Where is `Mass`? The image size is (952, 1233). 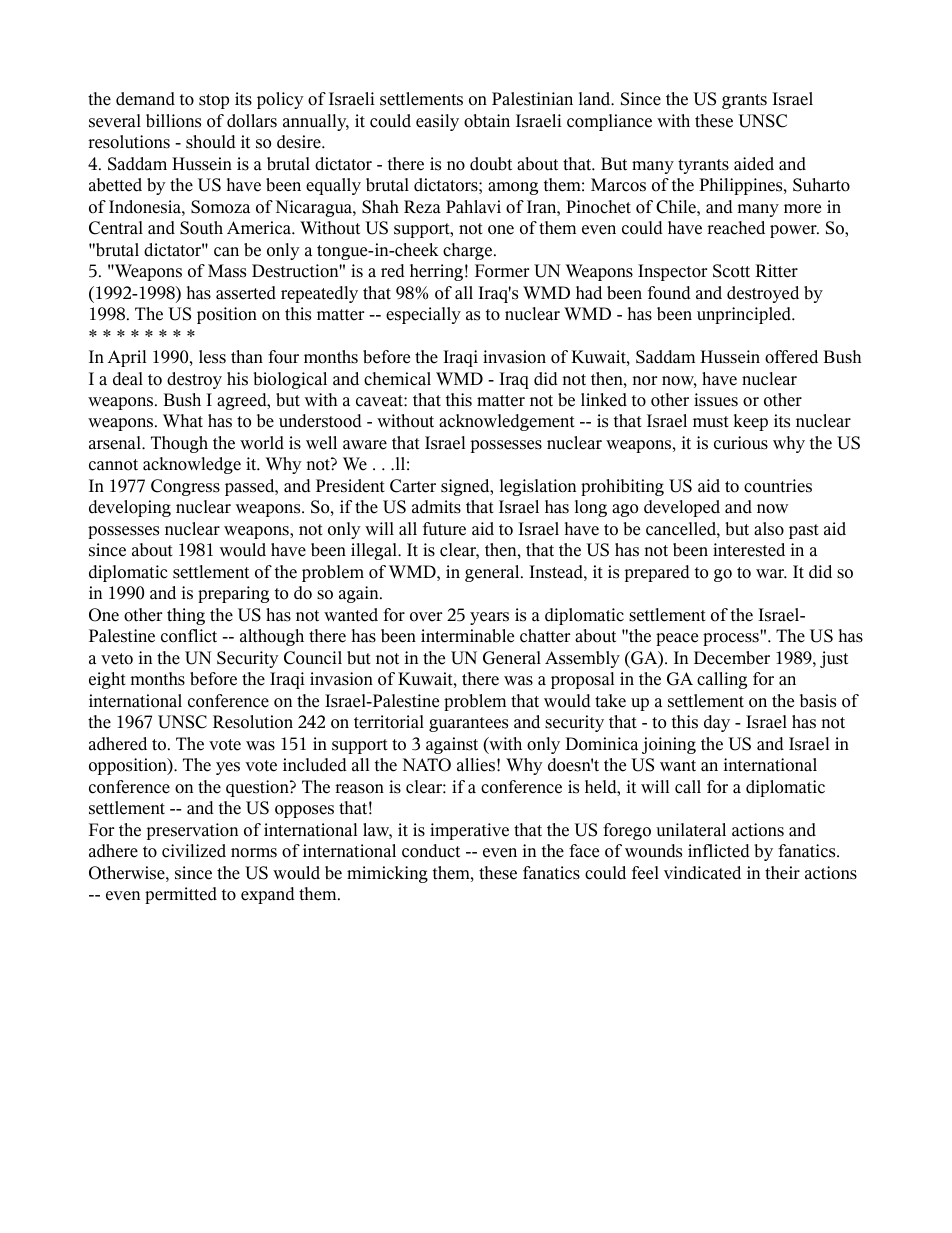
Mass is located at coordinates (227, 271).
